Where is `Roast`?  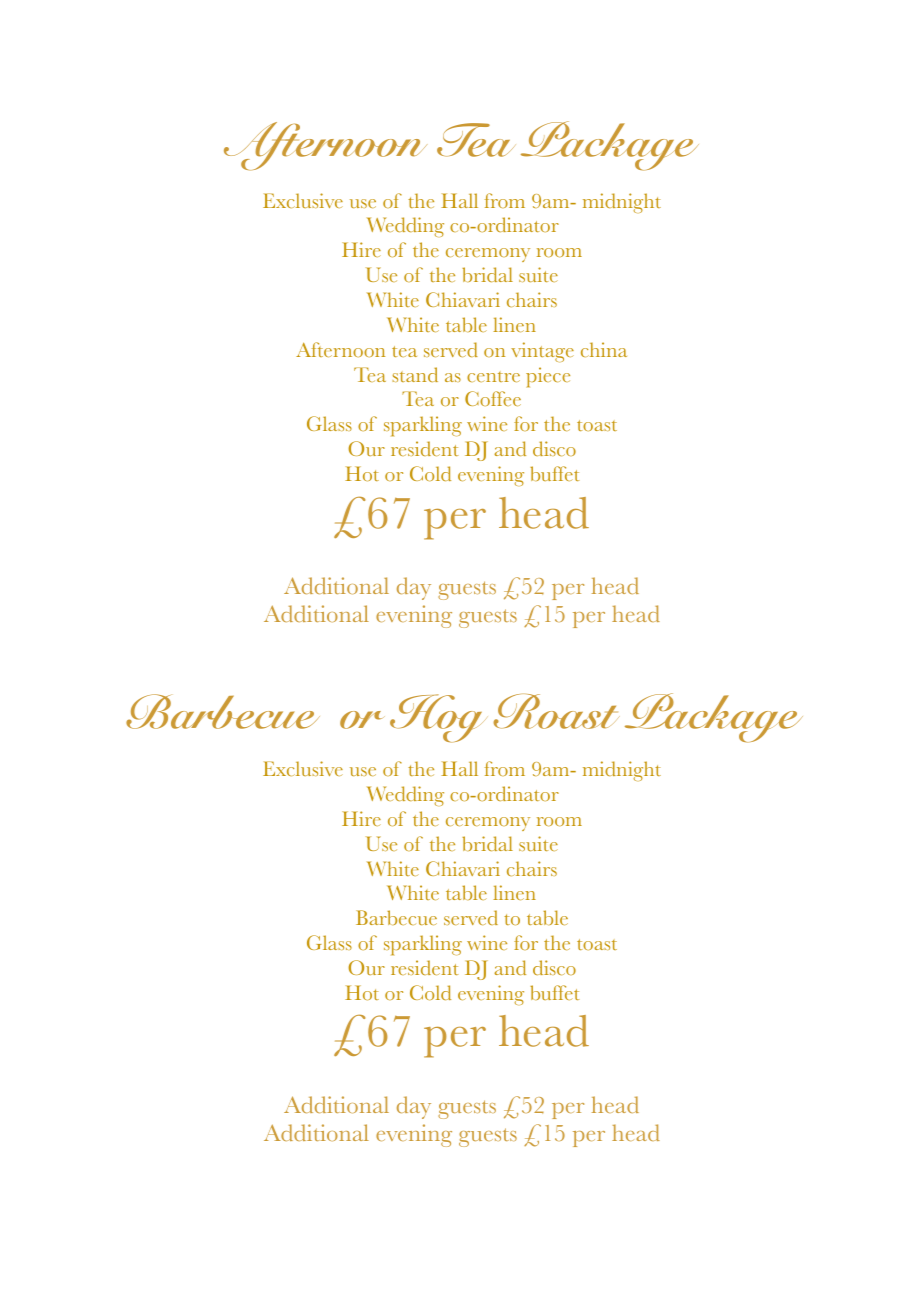 Roast is located at coordinates (556, 711).
